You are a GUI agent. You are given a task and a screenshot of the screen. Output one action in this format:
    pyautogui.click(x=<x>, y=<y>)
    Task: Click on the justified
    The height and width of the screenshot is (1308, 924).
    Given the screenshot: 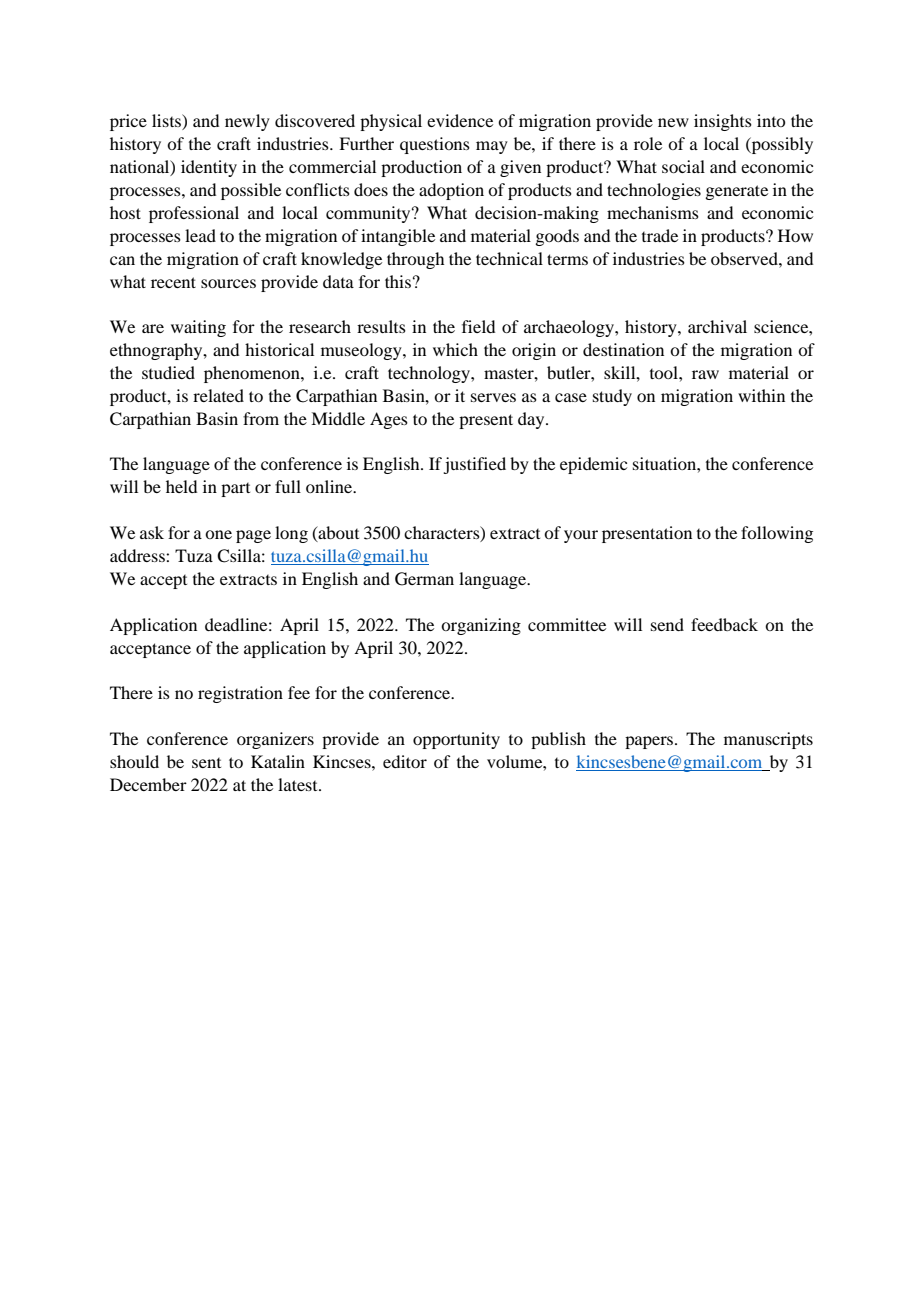 What is the action you would take?
    pyautogui.click(x=474, y=465)
